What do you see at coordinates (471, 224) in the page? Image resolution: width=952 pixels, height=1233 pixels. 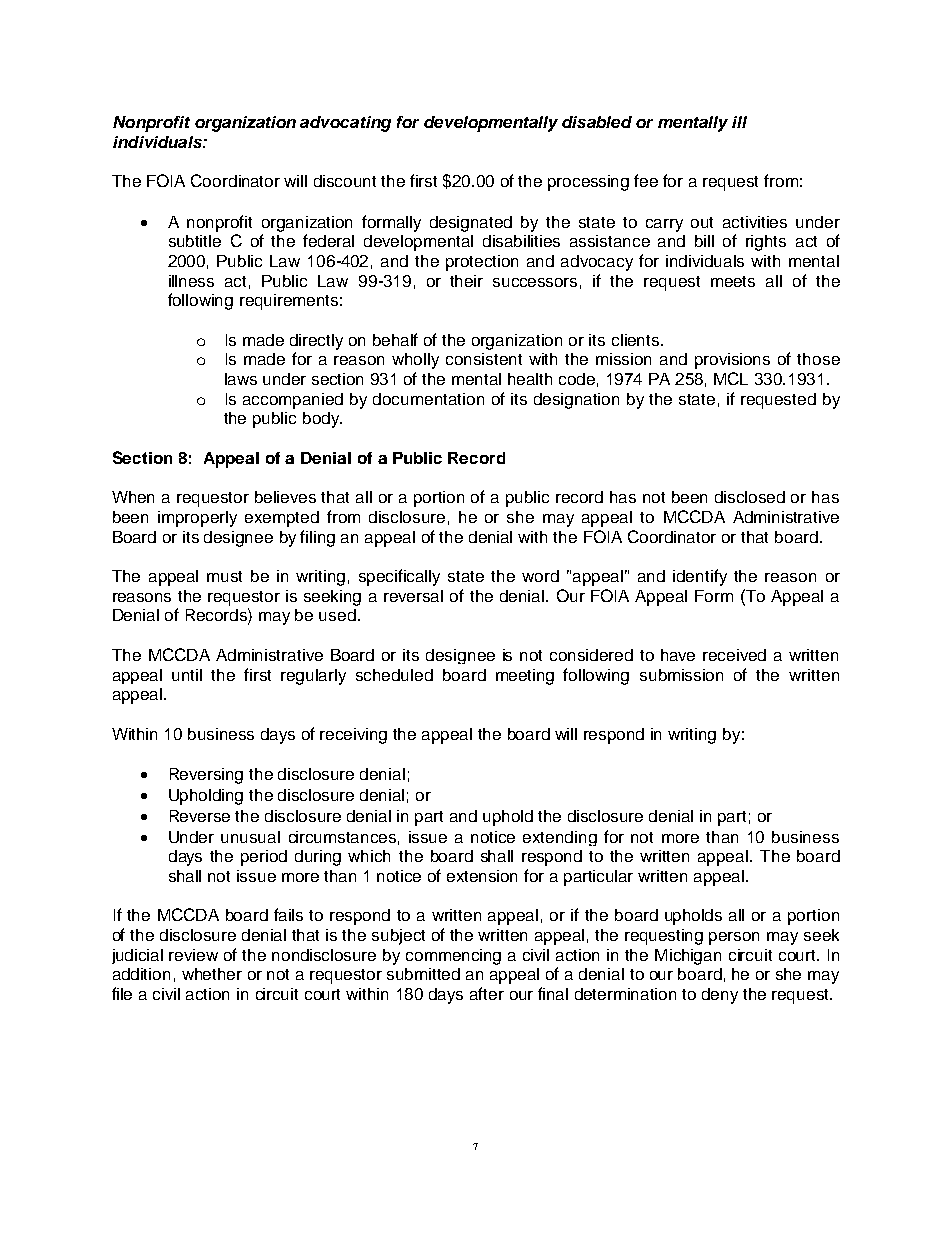 I see `designated` at bounding box center [471, 224].
